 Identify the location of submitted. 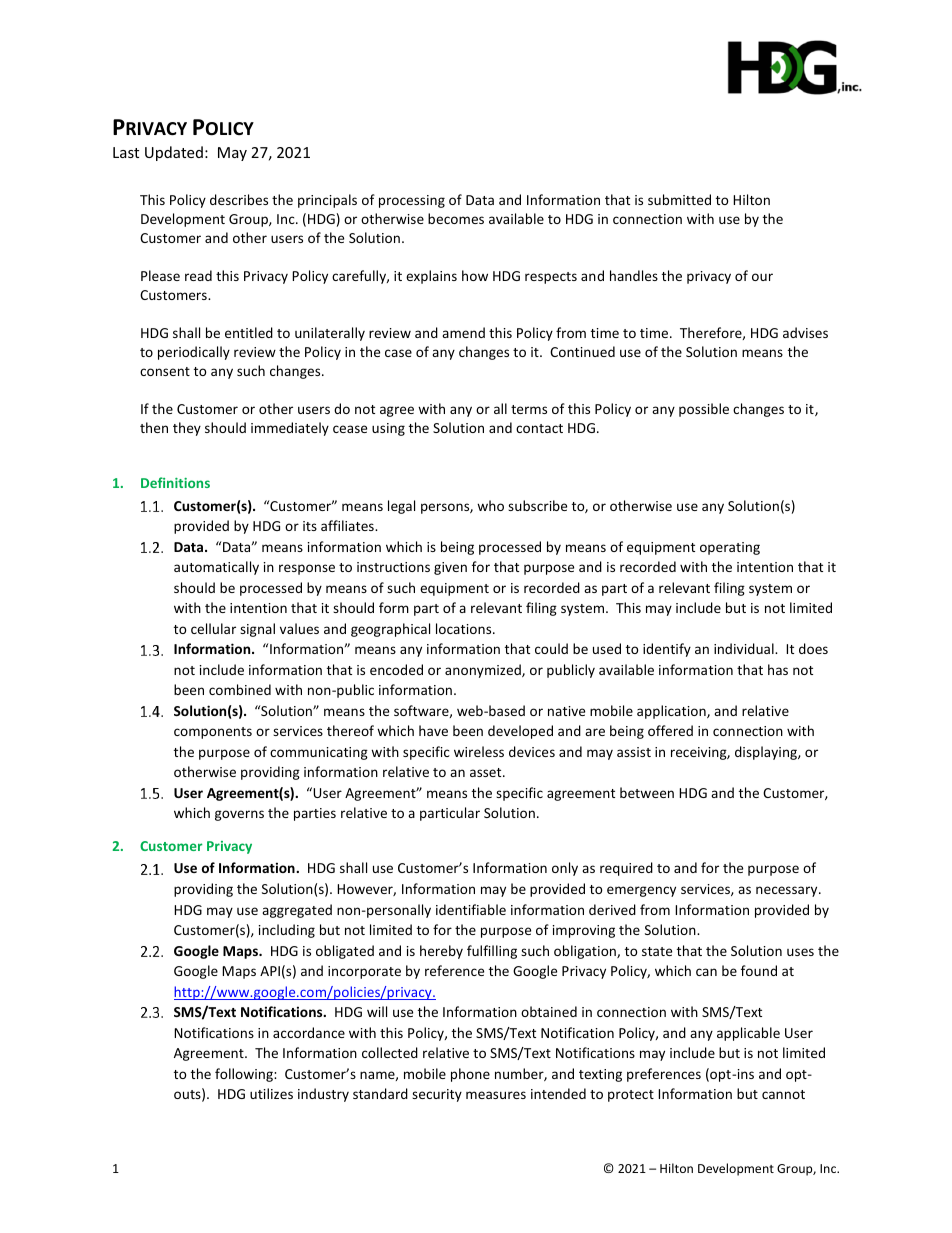
(679, 199).
